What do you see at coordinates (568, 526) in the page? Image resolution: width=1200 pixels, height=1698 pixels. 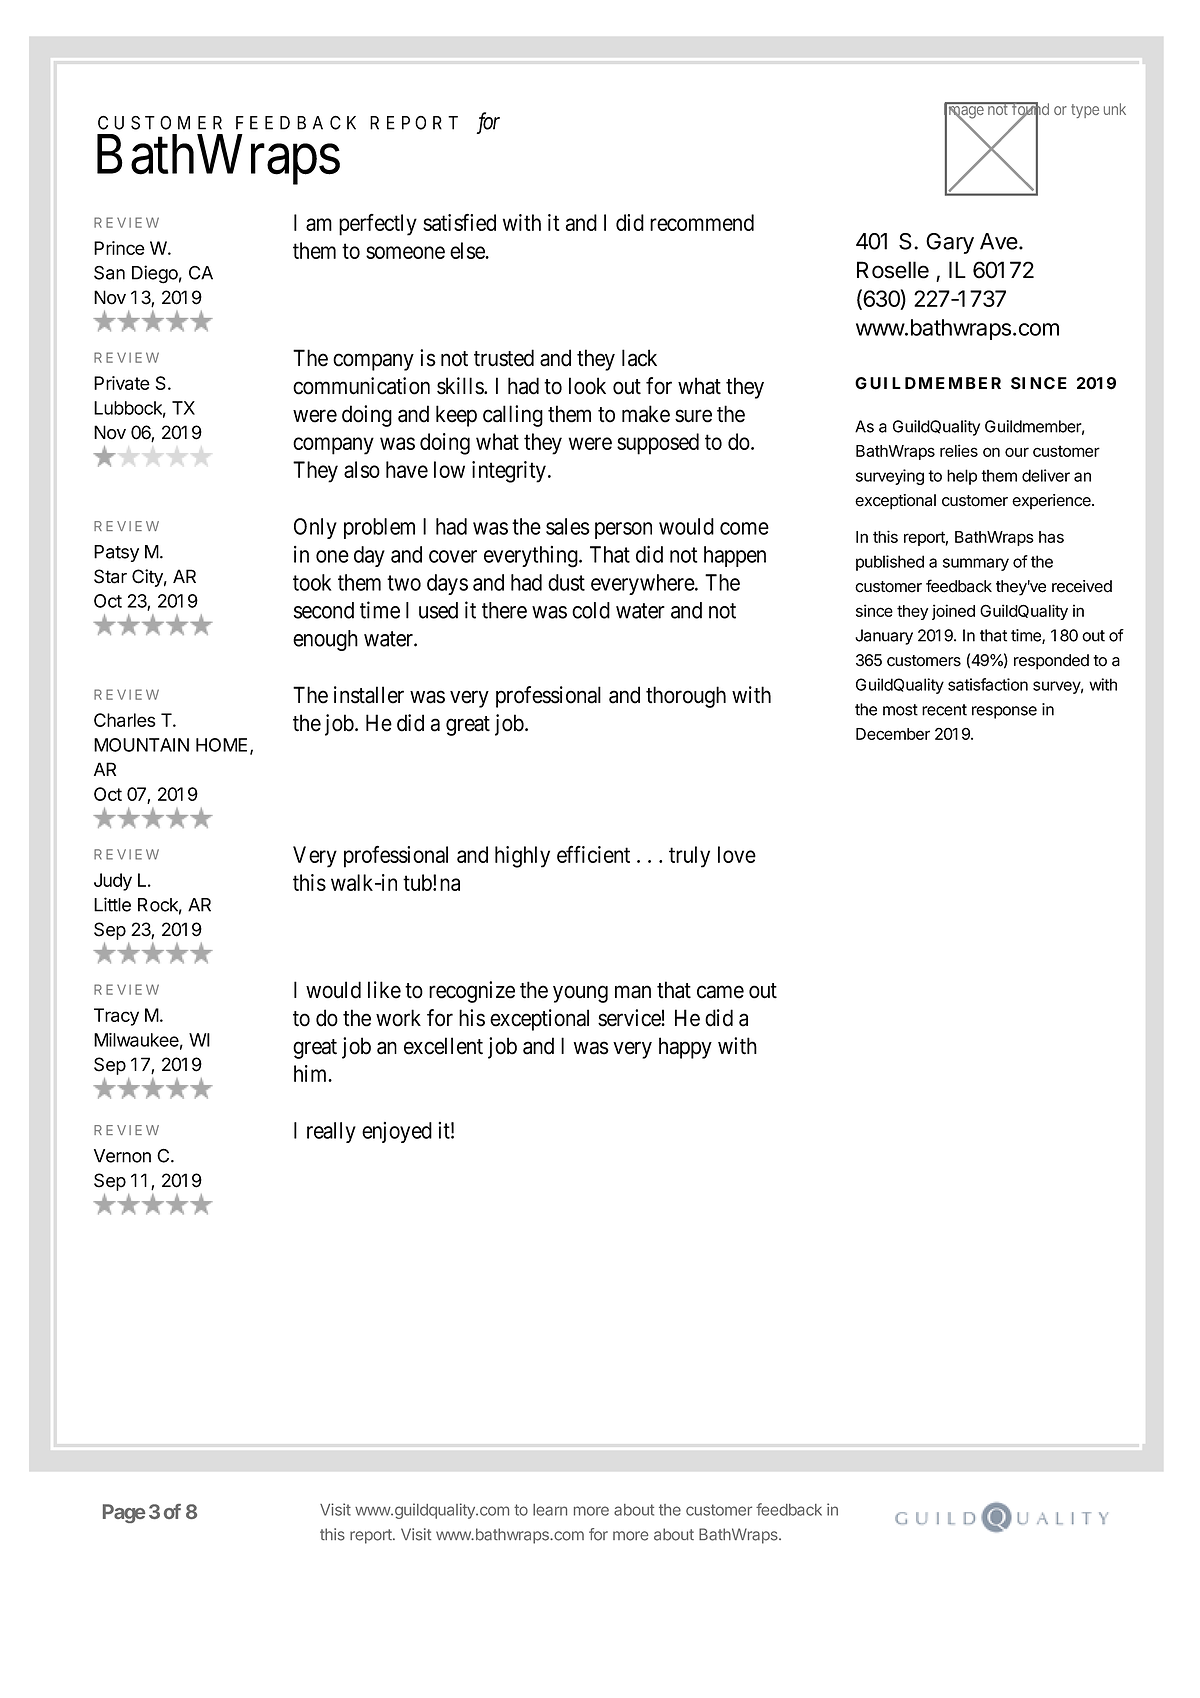 I see `sales` at bounding box center [568, 526].
